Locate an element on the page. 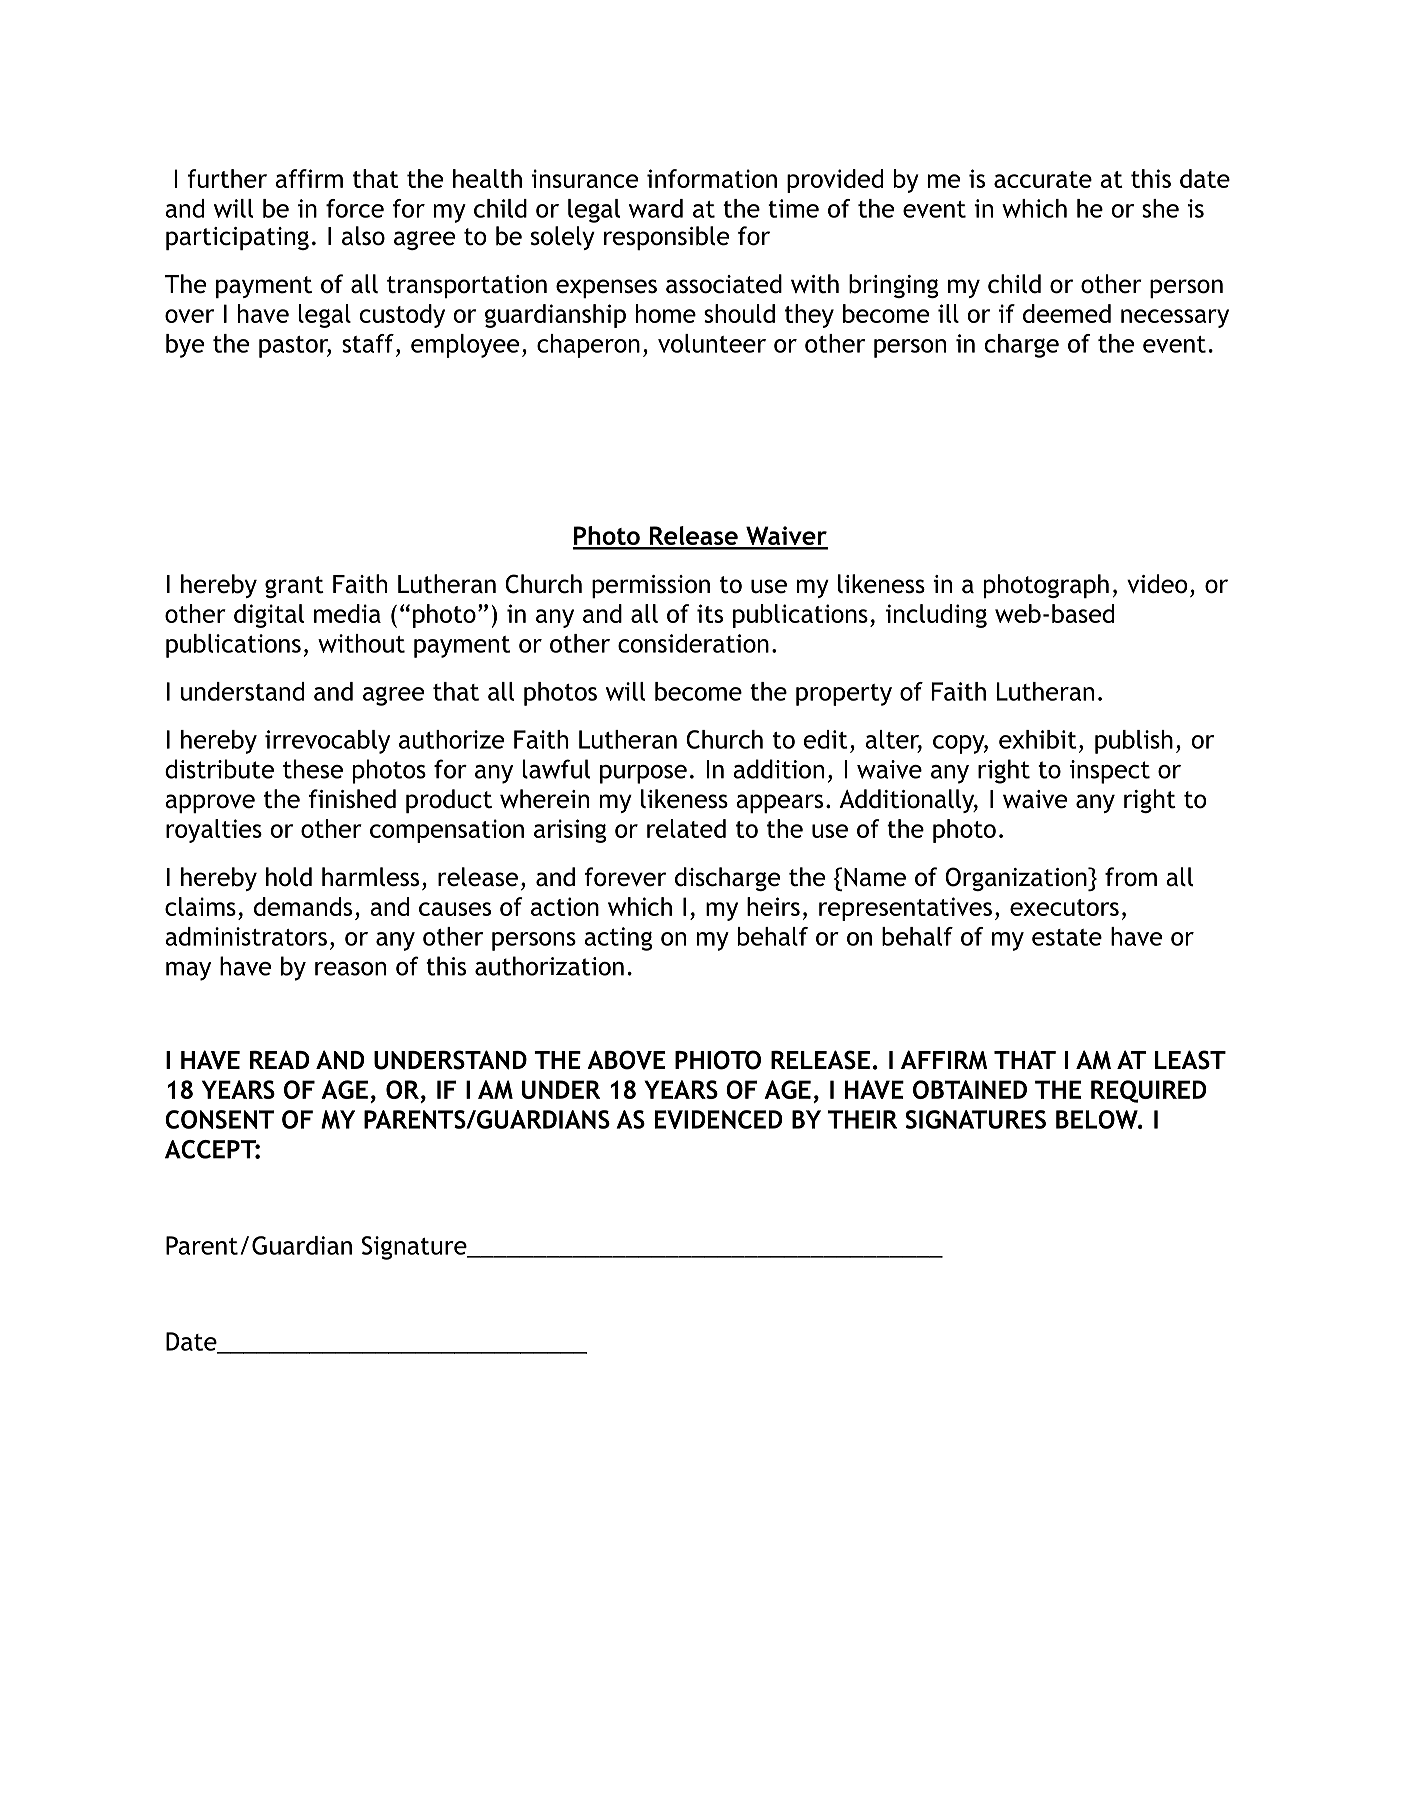  purpose is located at coordinates (643, 774).
